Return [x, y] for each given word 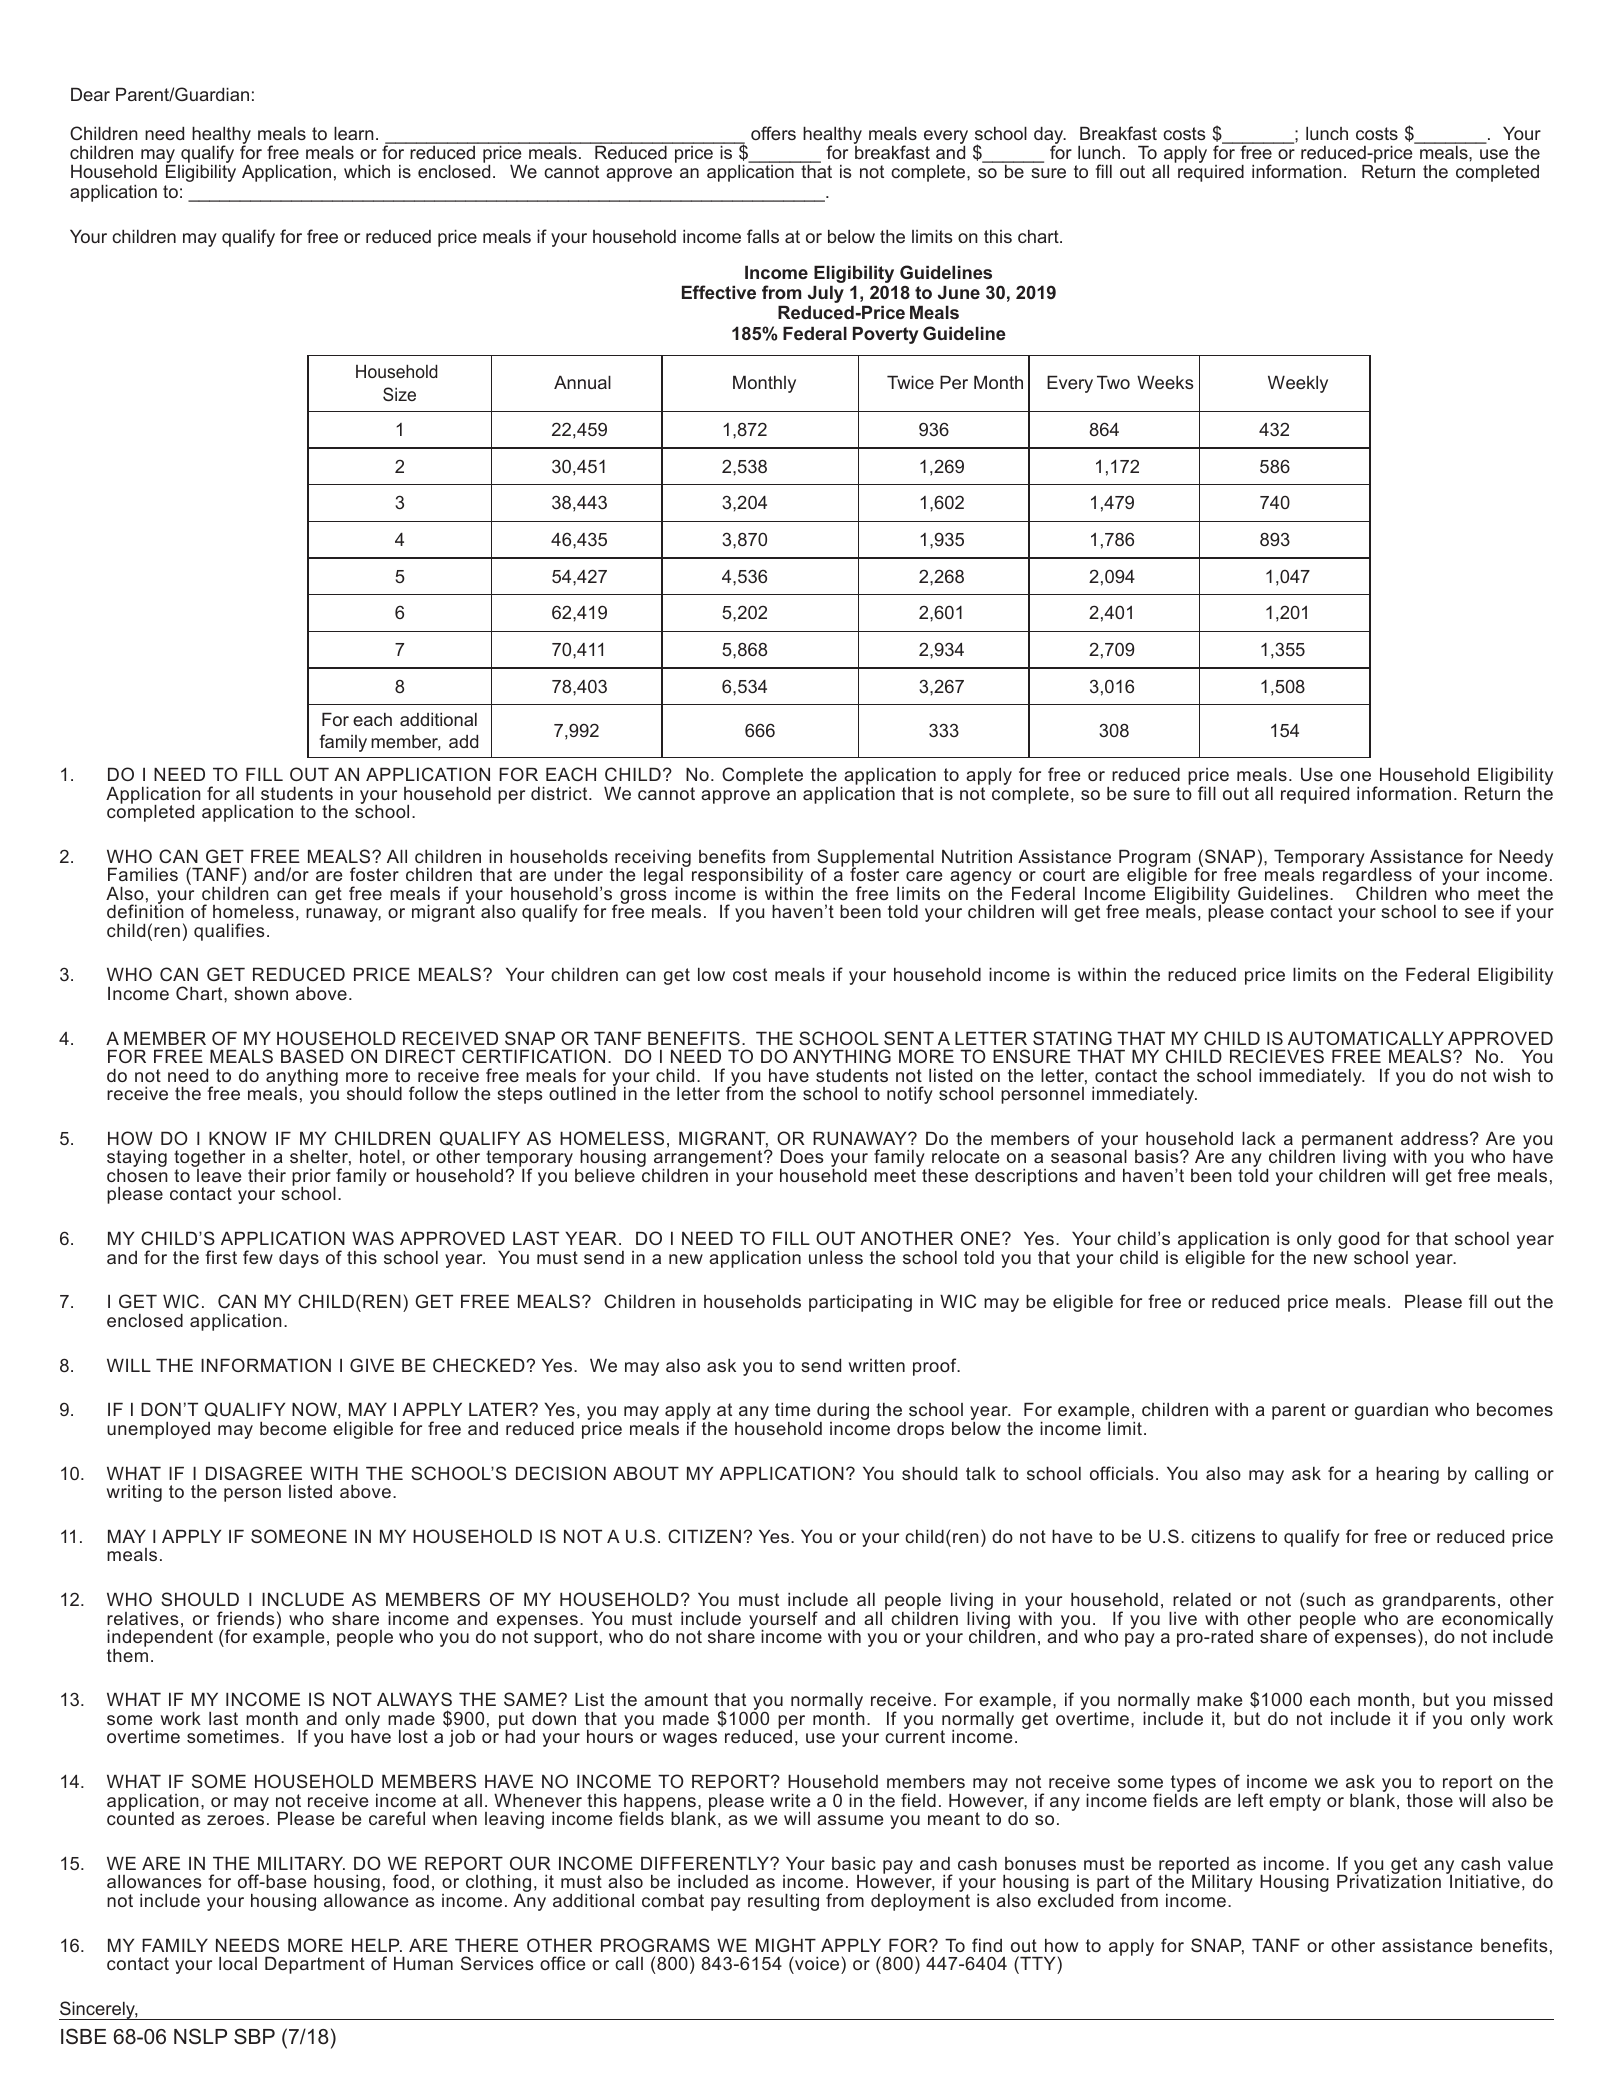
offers [773, 133]
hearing [1407, 1475]
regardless [1367, 877]
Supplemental [875, 859]
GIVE [372, 1365]
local [238, 1963]
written [877, 1365]
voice [817, 1963]
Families [143, 874]
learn [354, 133]
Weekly [1298, 384]
